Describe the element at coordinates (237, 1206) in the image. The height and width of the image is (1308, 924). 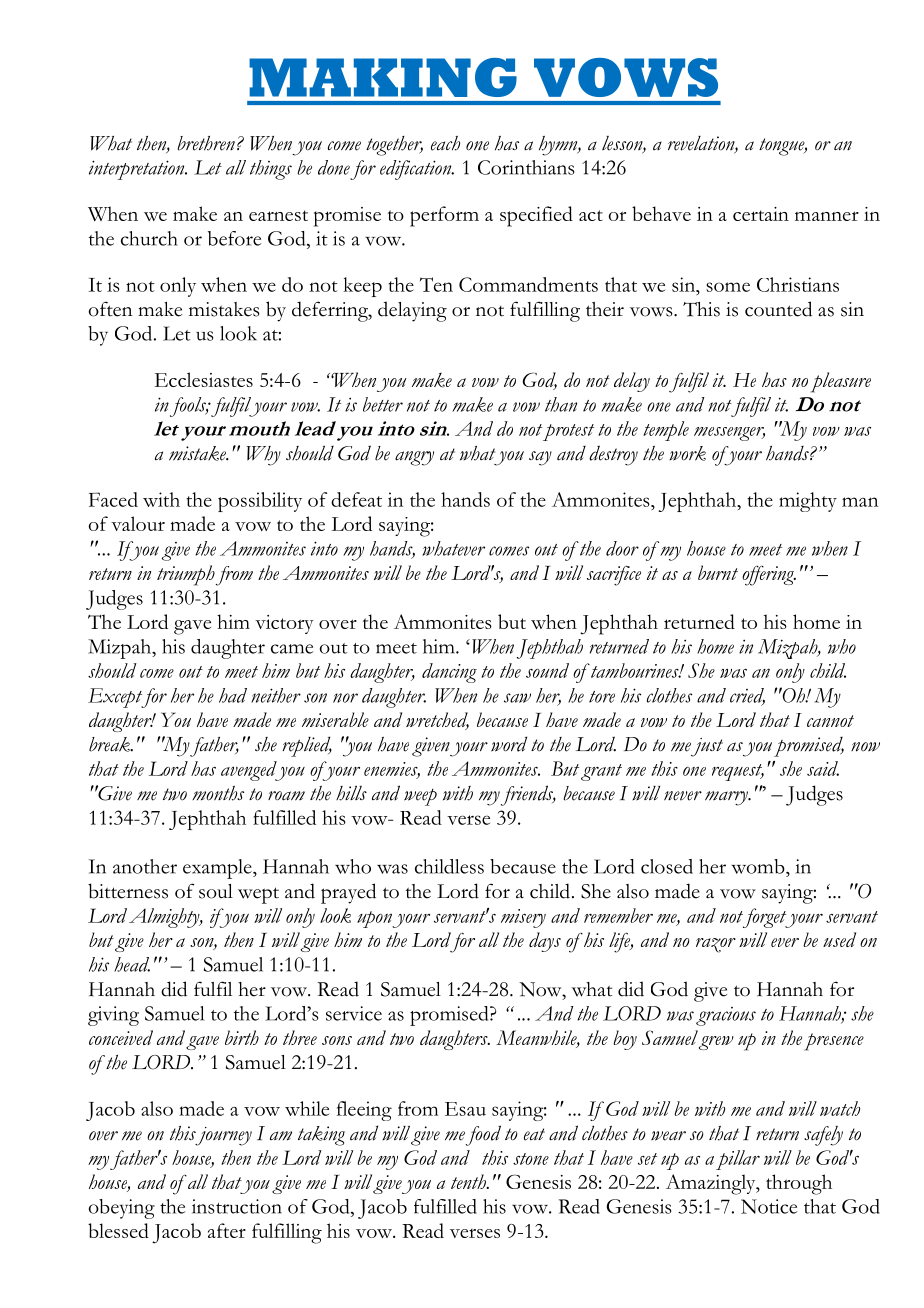
I see `instruction` at that location.
